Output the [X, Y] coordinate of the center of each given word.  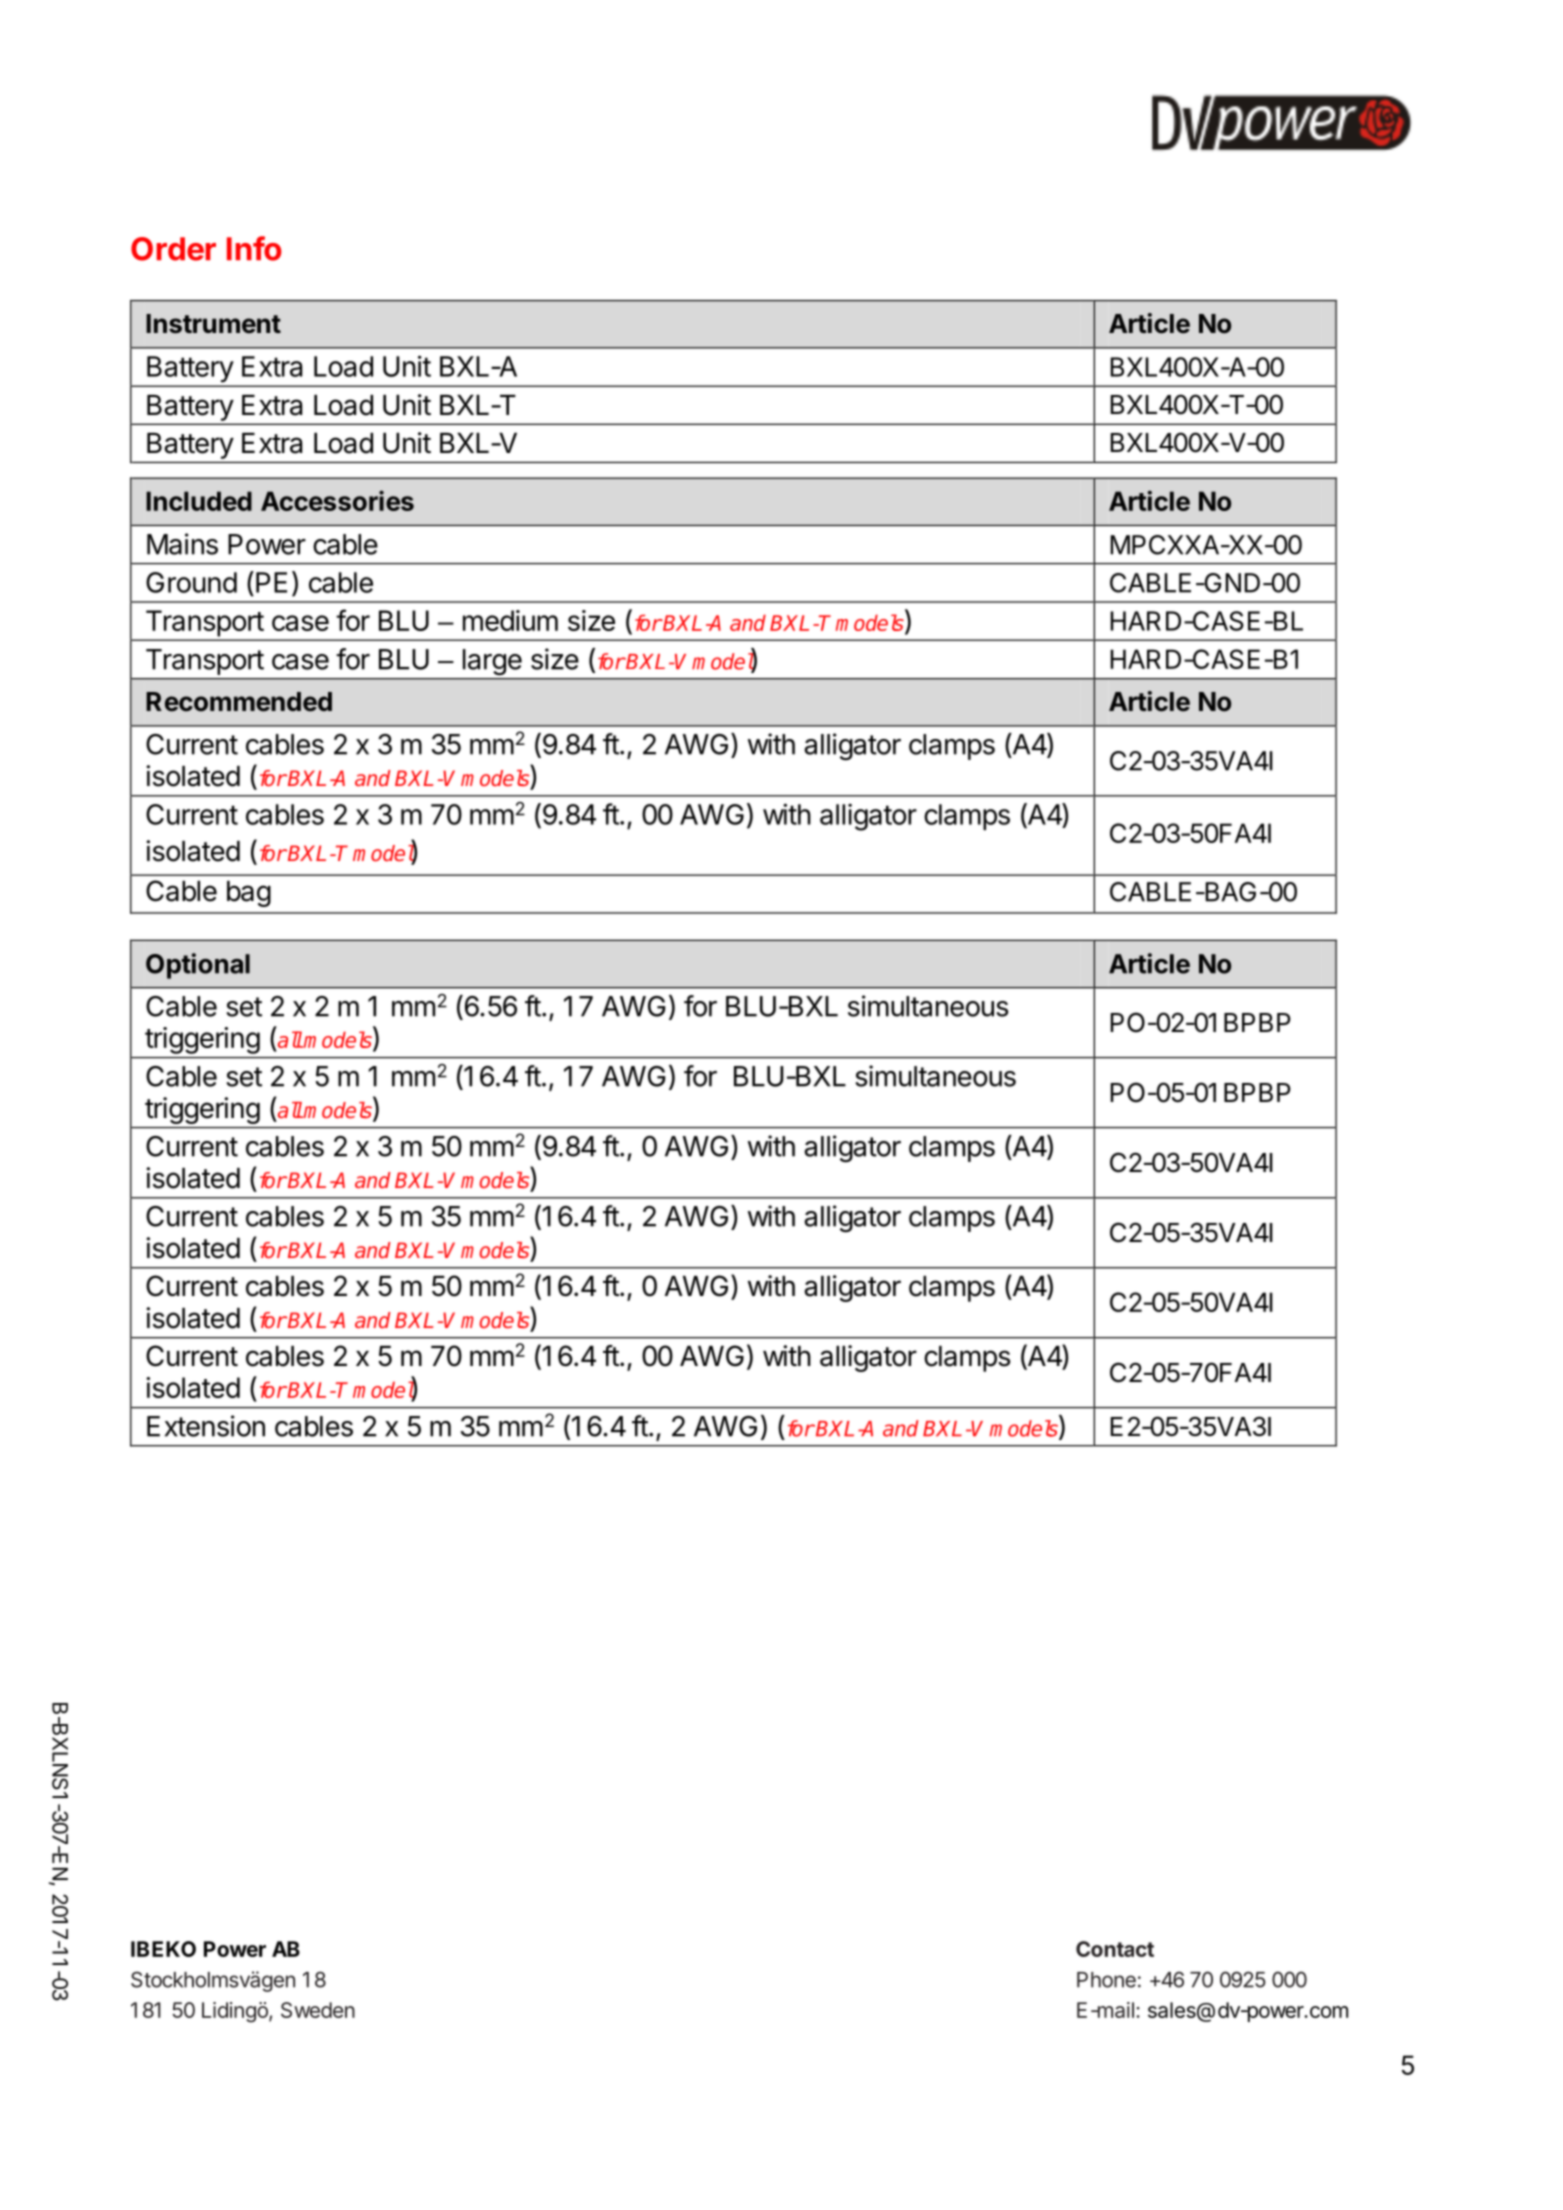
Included [199, 501]
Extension [206, 1426]
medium [510, 620]
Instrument [213, 324]
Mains [182, 544]
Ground [191, 582]
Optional [198, 966]
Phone [1106, 1980]
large [492, 662]
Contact [1115, 1949]
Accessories [337, 500]
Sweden [318, 2010]
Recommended [239, 702]
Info [254, 248]
